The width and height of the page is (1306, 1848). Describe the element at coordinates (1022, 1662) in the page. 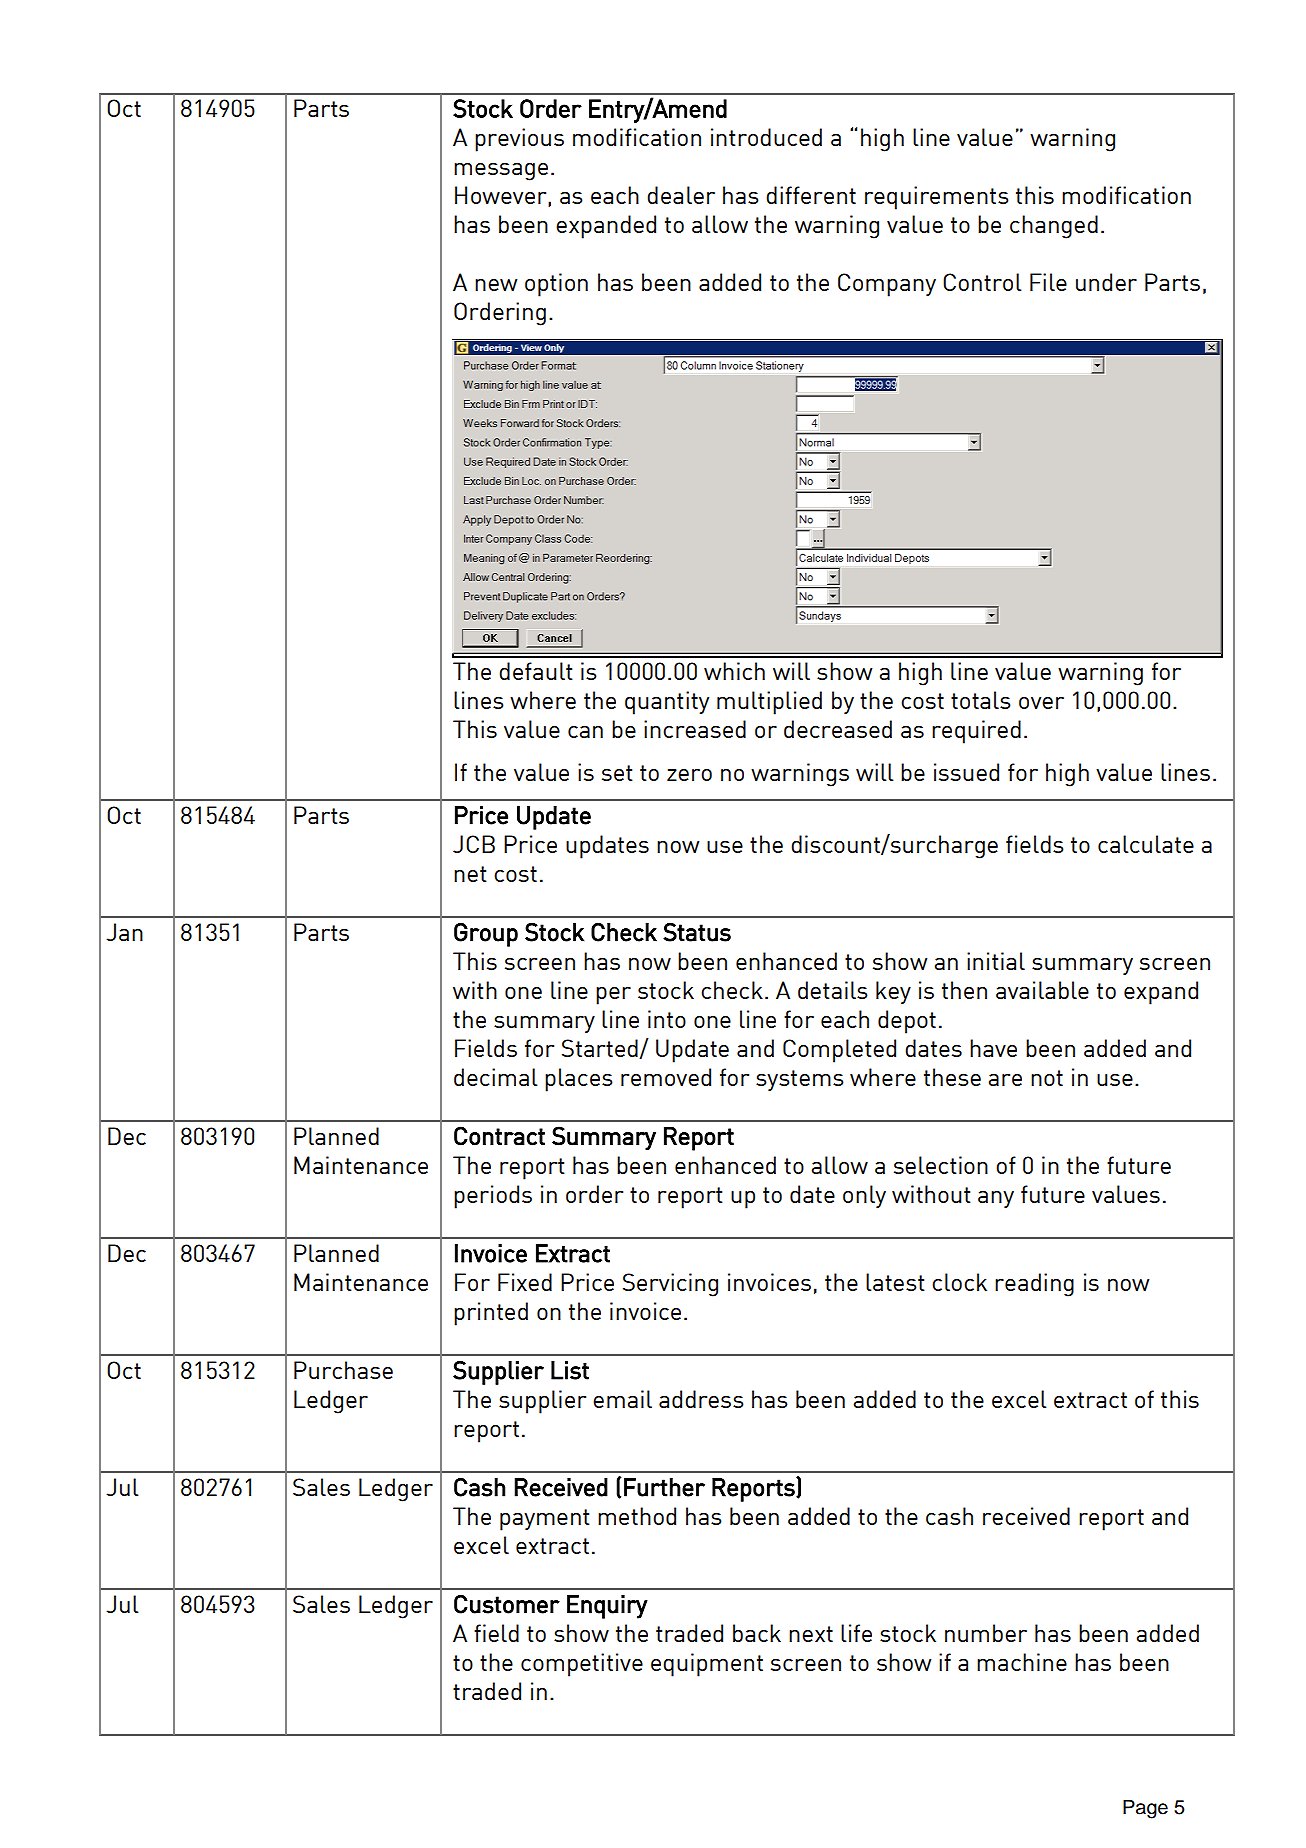

I see `machine` at that location.
